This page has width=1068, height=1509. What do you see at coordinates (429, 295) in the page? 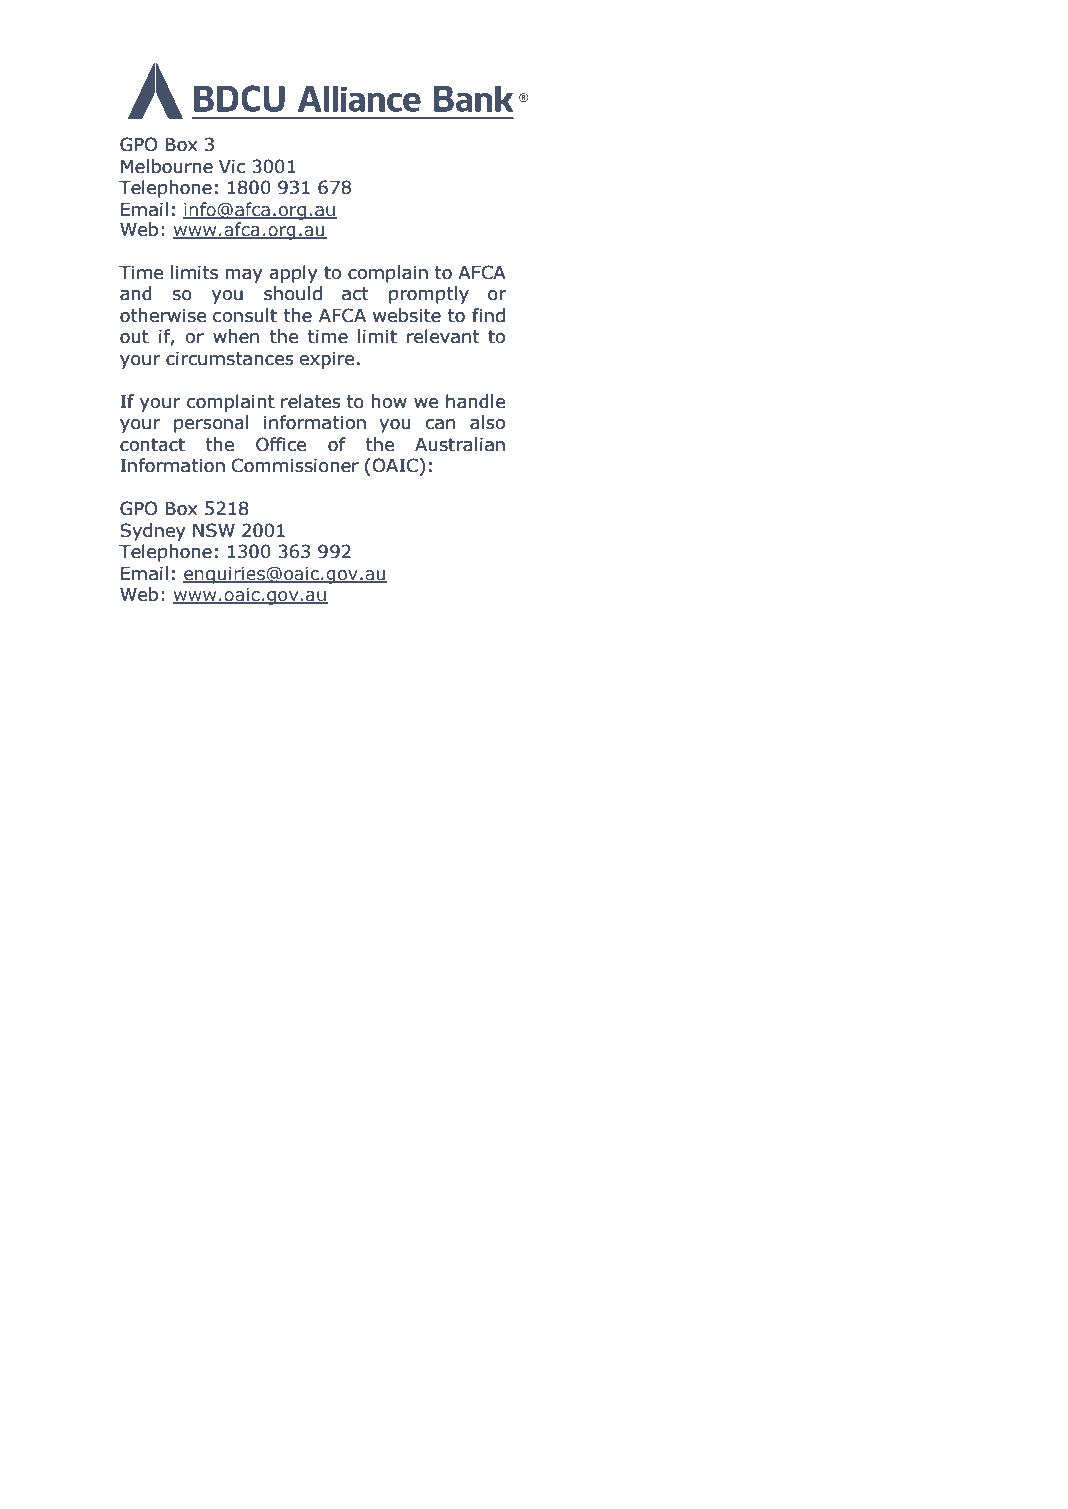
I see `promptly` at bounding box center [429, 295].
